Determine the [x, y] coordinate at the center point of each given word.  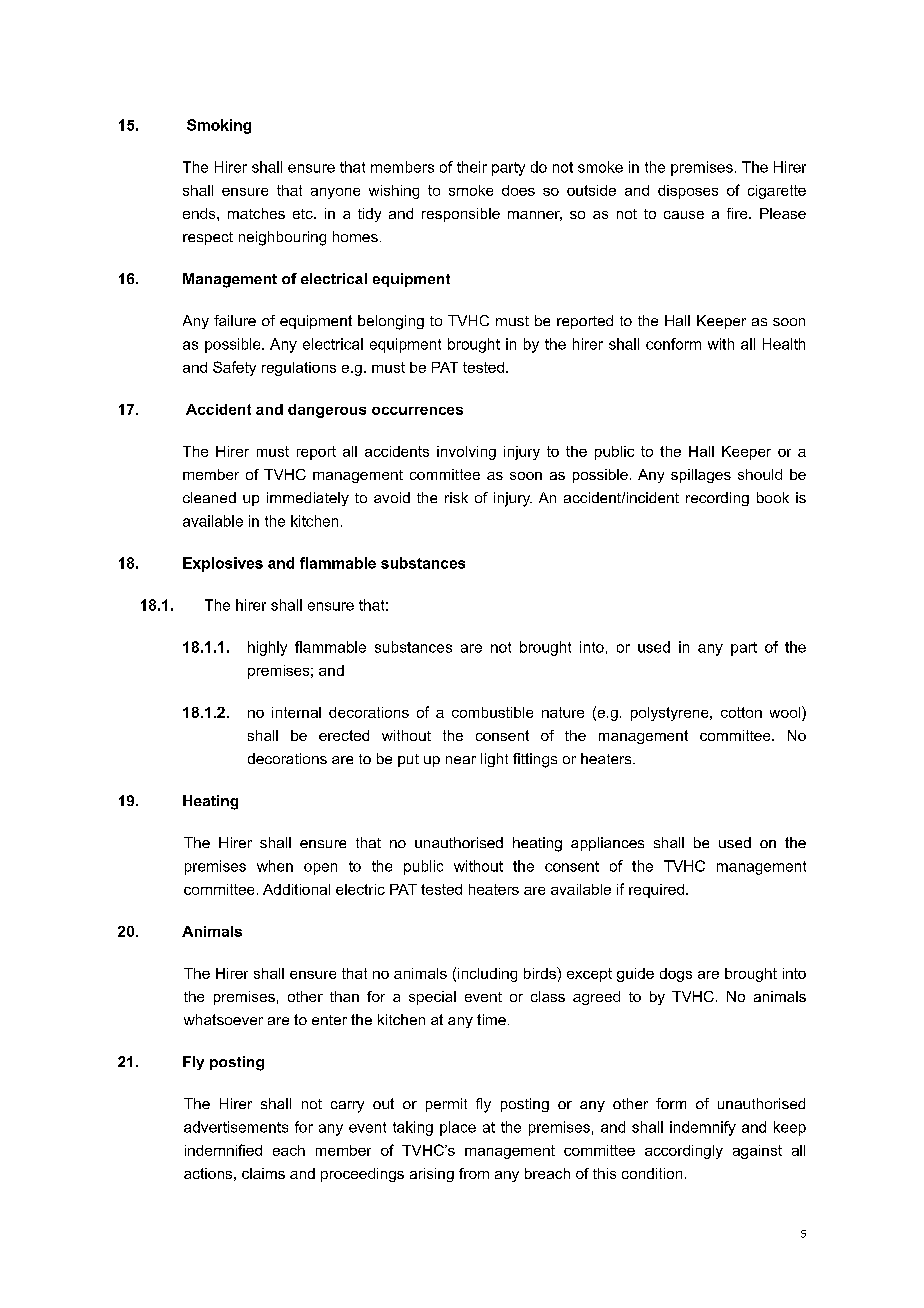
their [472, 167]
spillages [701, 476]
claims [263, 1173]
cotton [741, 712]
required [656, 891]
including [487, 975]
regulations [299, 369]
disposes [688, 192]
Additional [296, 889]
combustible [492, 712]
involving [466, 453]
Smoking [219, 126]
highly [267, 648]
